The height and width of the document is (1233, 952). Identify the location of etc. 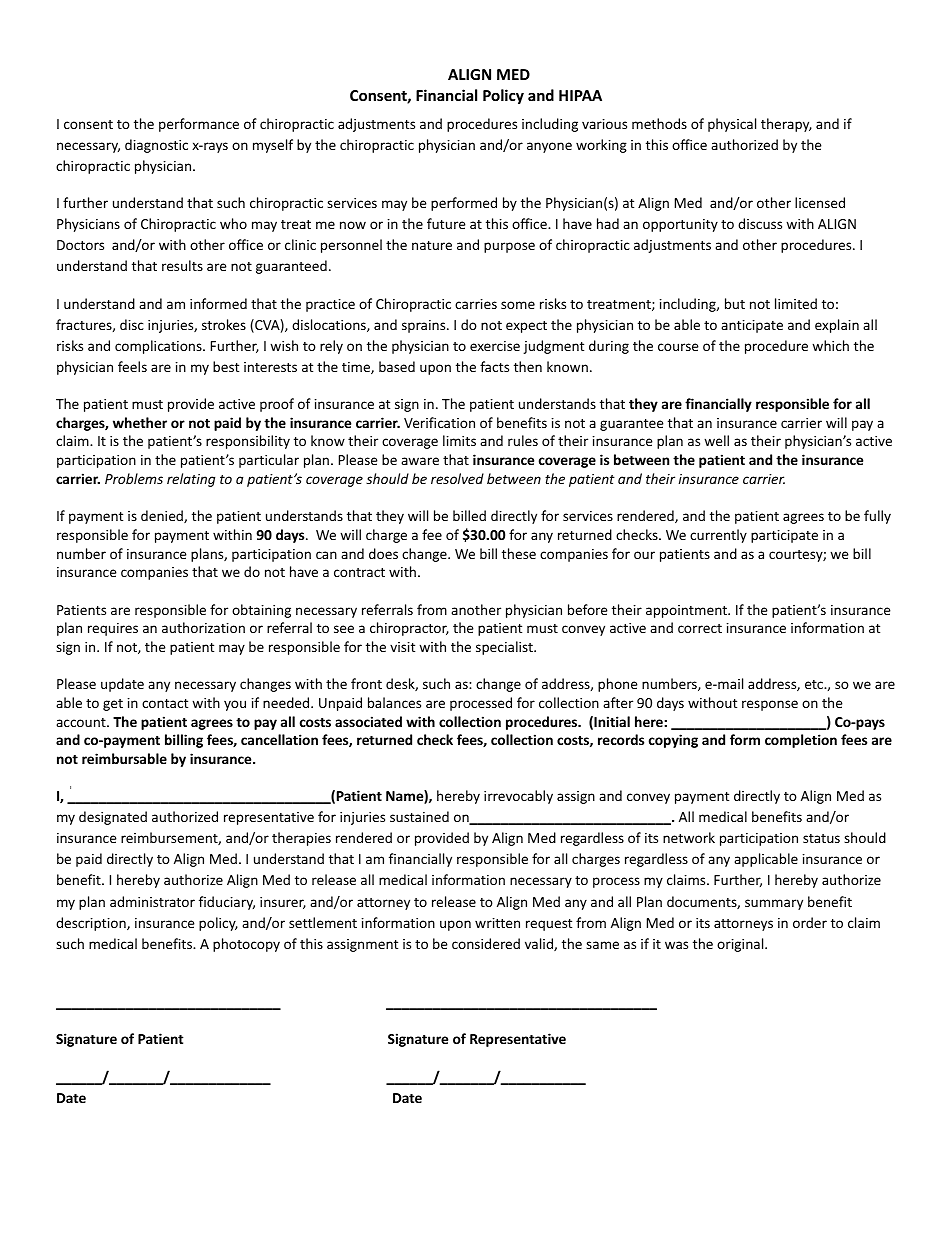
(815, 684).
